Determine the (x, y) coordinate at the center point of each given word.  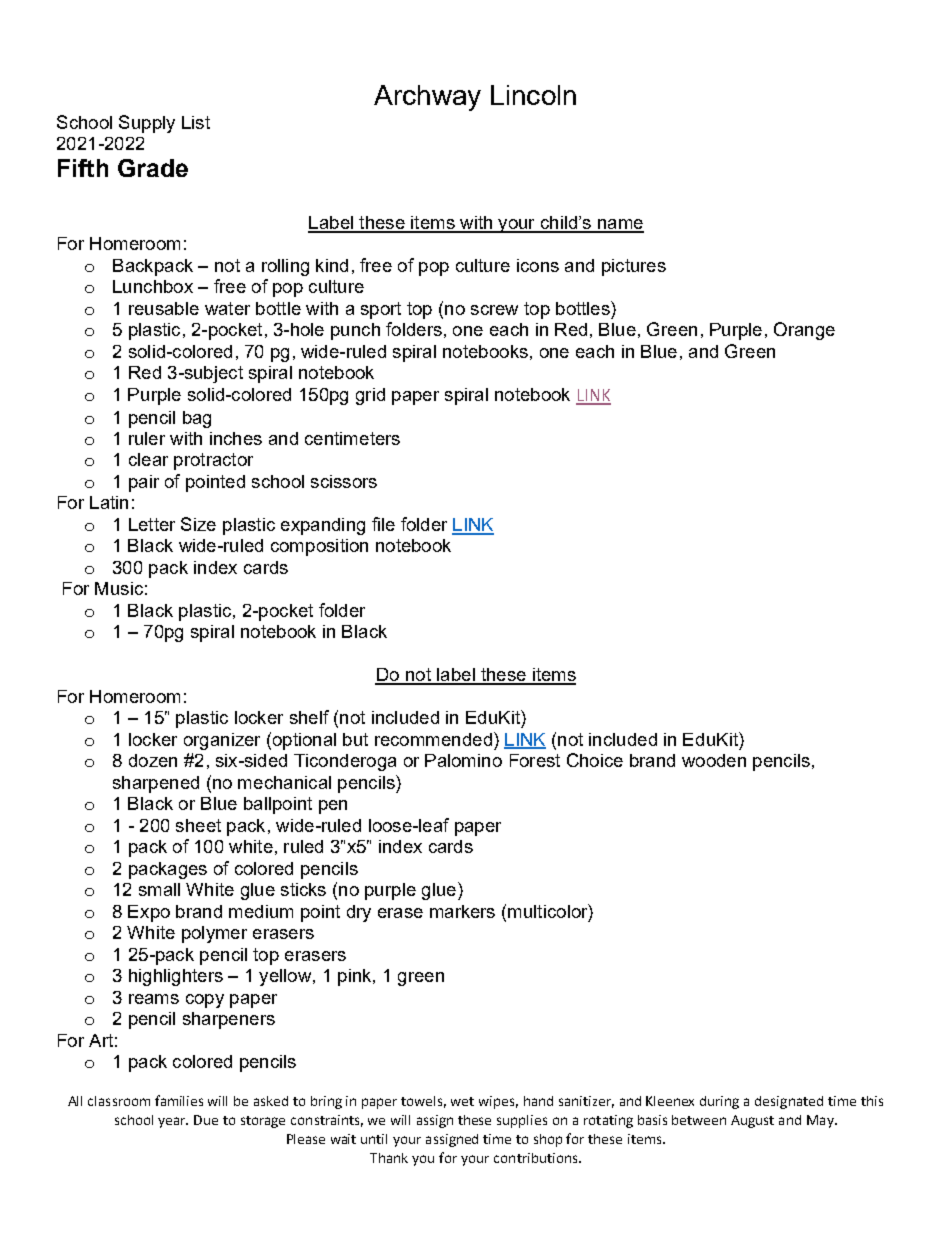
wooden (714, 760)
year (173, 1122)
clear (148, 459)
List (196, 122)
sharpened (156, 784)
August (752, 1121)
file (383, 524)
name (620, 225)
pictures (634, 267)
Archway (427, 98)
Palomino (463, 760)
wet (462, 1101)
